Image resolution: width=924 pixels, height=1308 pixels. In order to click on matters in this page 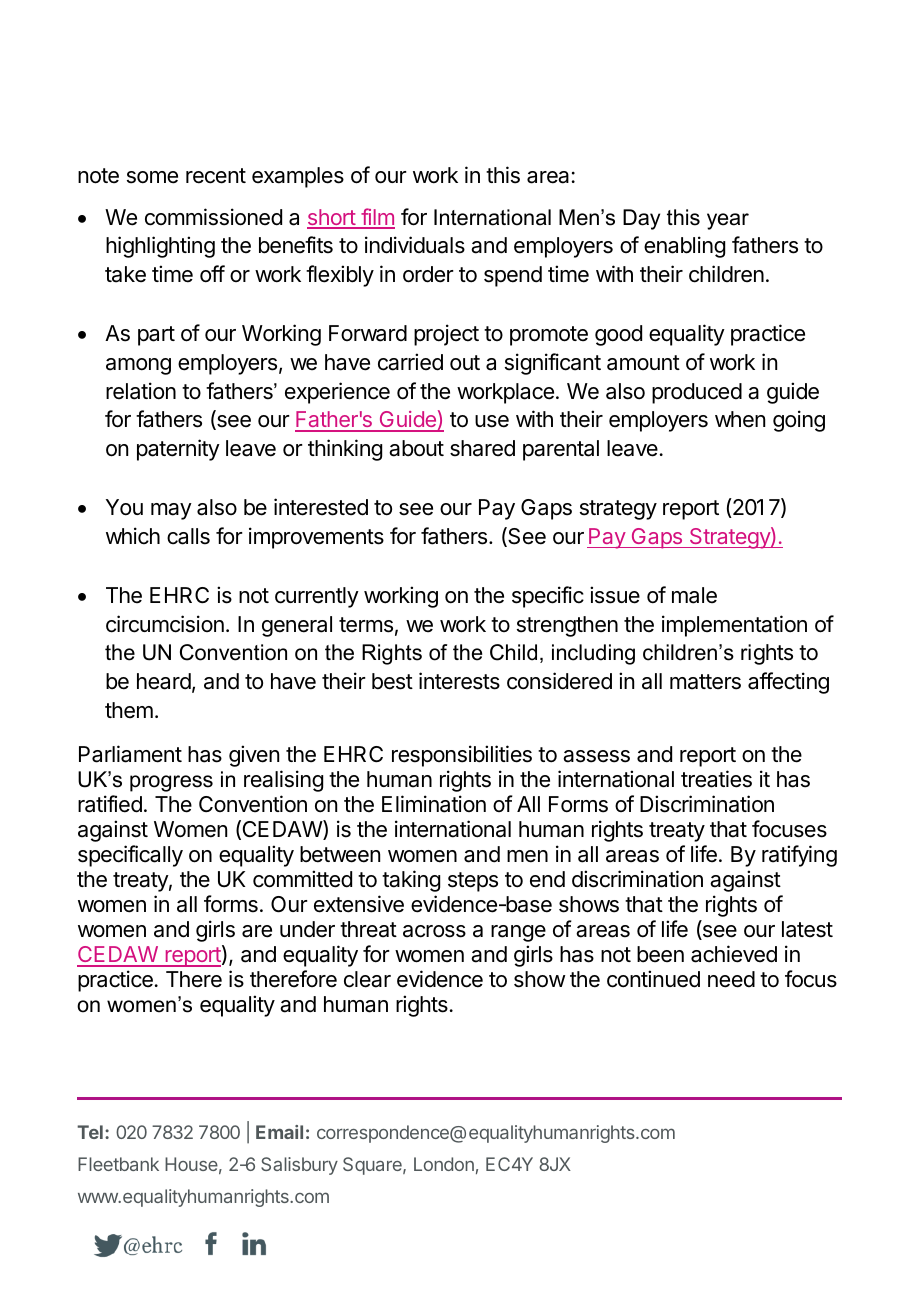, I will do `click(705, 682)`.
